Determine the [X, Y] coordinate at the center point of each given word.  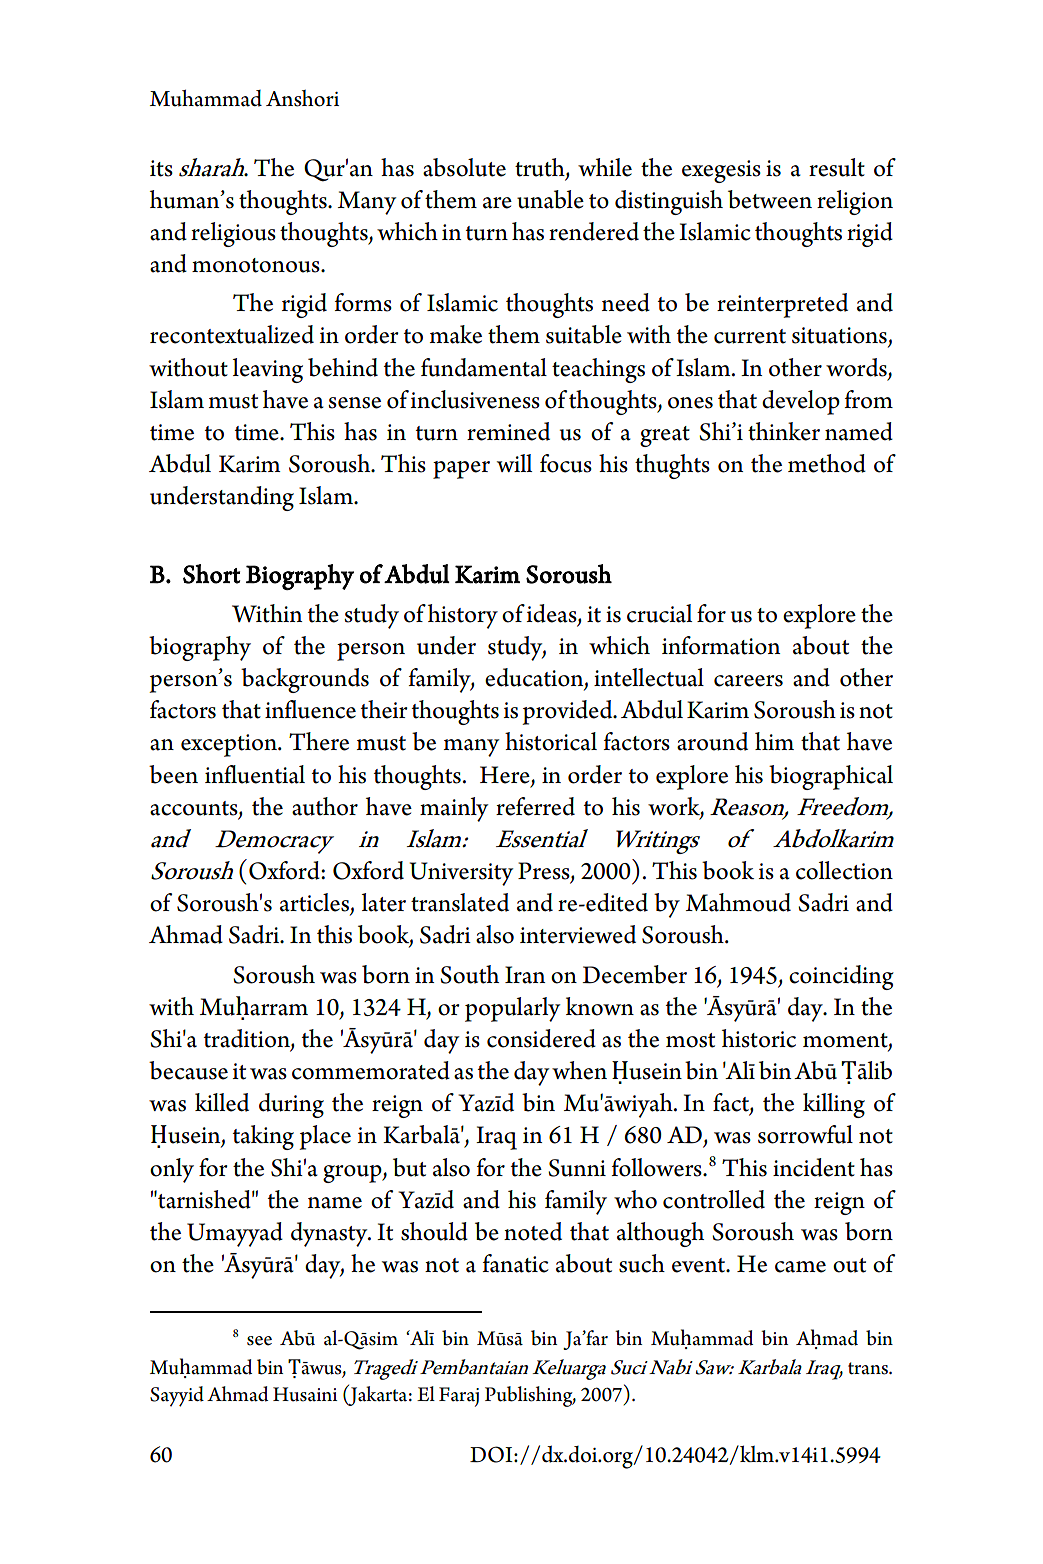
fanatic [515, 1263]
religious [233, 234]
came [800, 1267]
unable [550, 199]
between [770, 199]
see [259, 1341]
